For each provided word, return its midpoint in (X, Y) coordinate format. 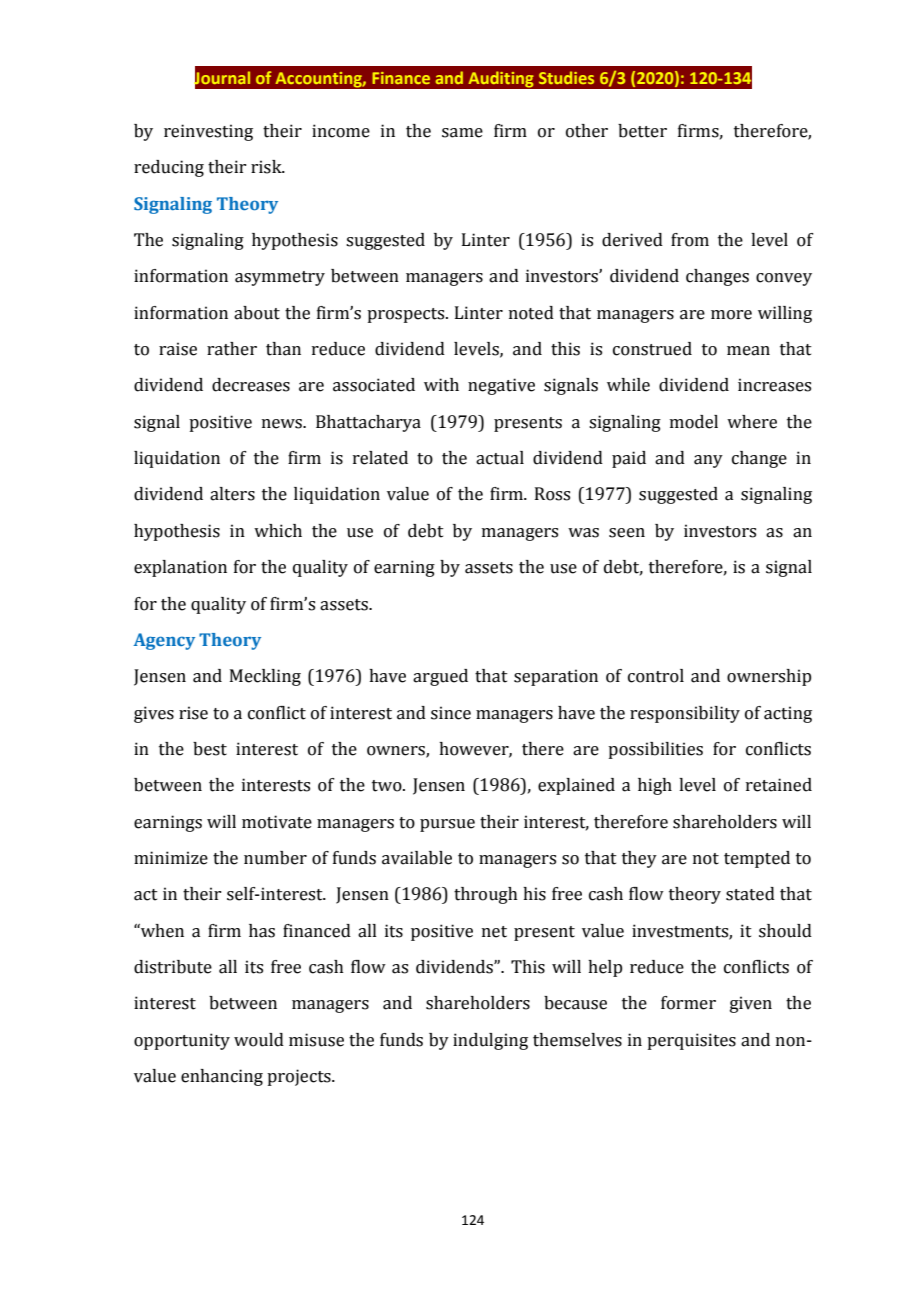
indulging (490, 1041)
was (583, 533)
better (642, 131)
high (655, 786)
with (441, 385)
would (259, 1040)
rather (232, 349)
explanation (180, 568)
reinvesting (208, 132)
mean (748, 351)
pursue (447, 825)
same (462, 133)
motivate (277, 822)
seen (627, 533)
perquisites (691, 1041)
